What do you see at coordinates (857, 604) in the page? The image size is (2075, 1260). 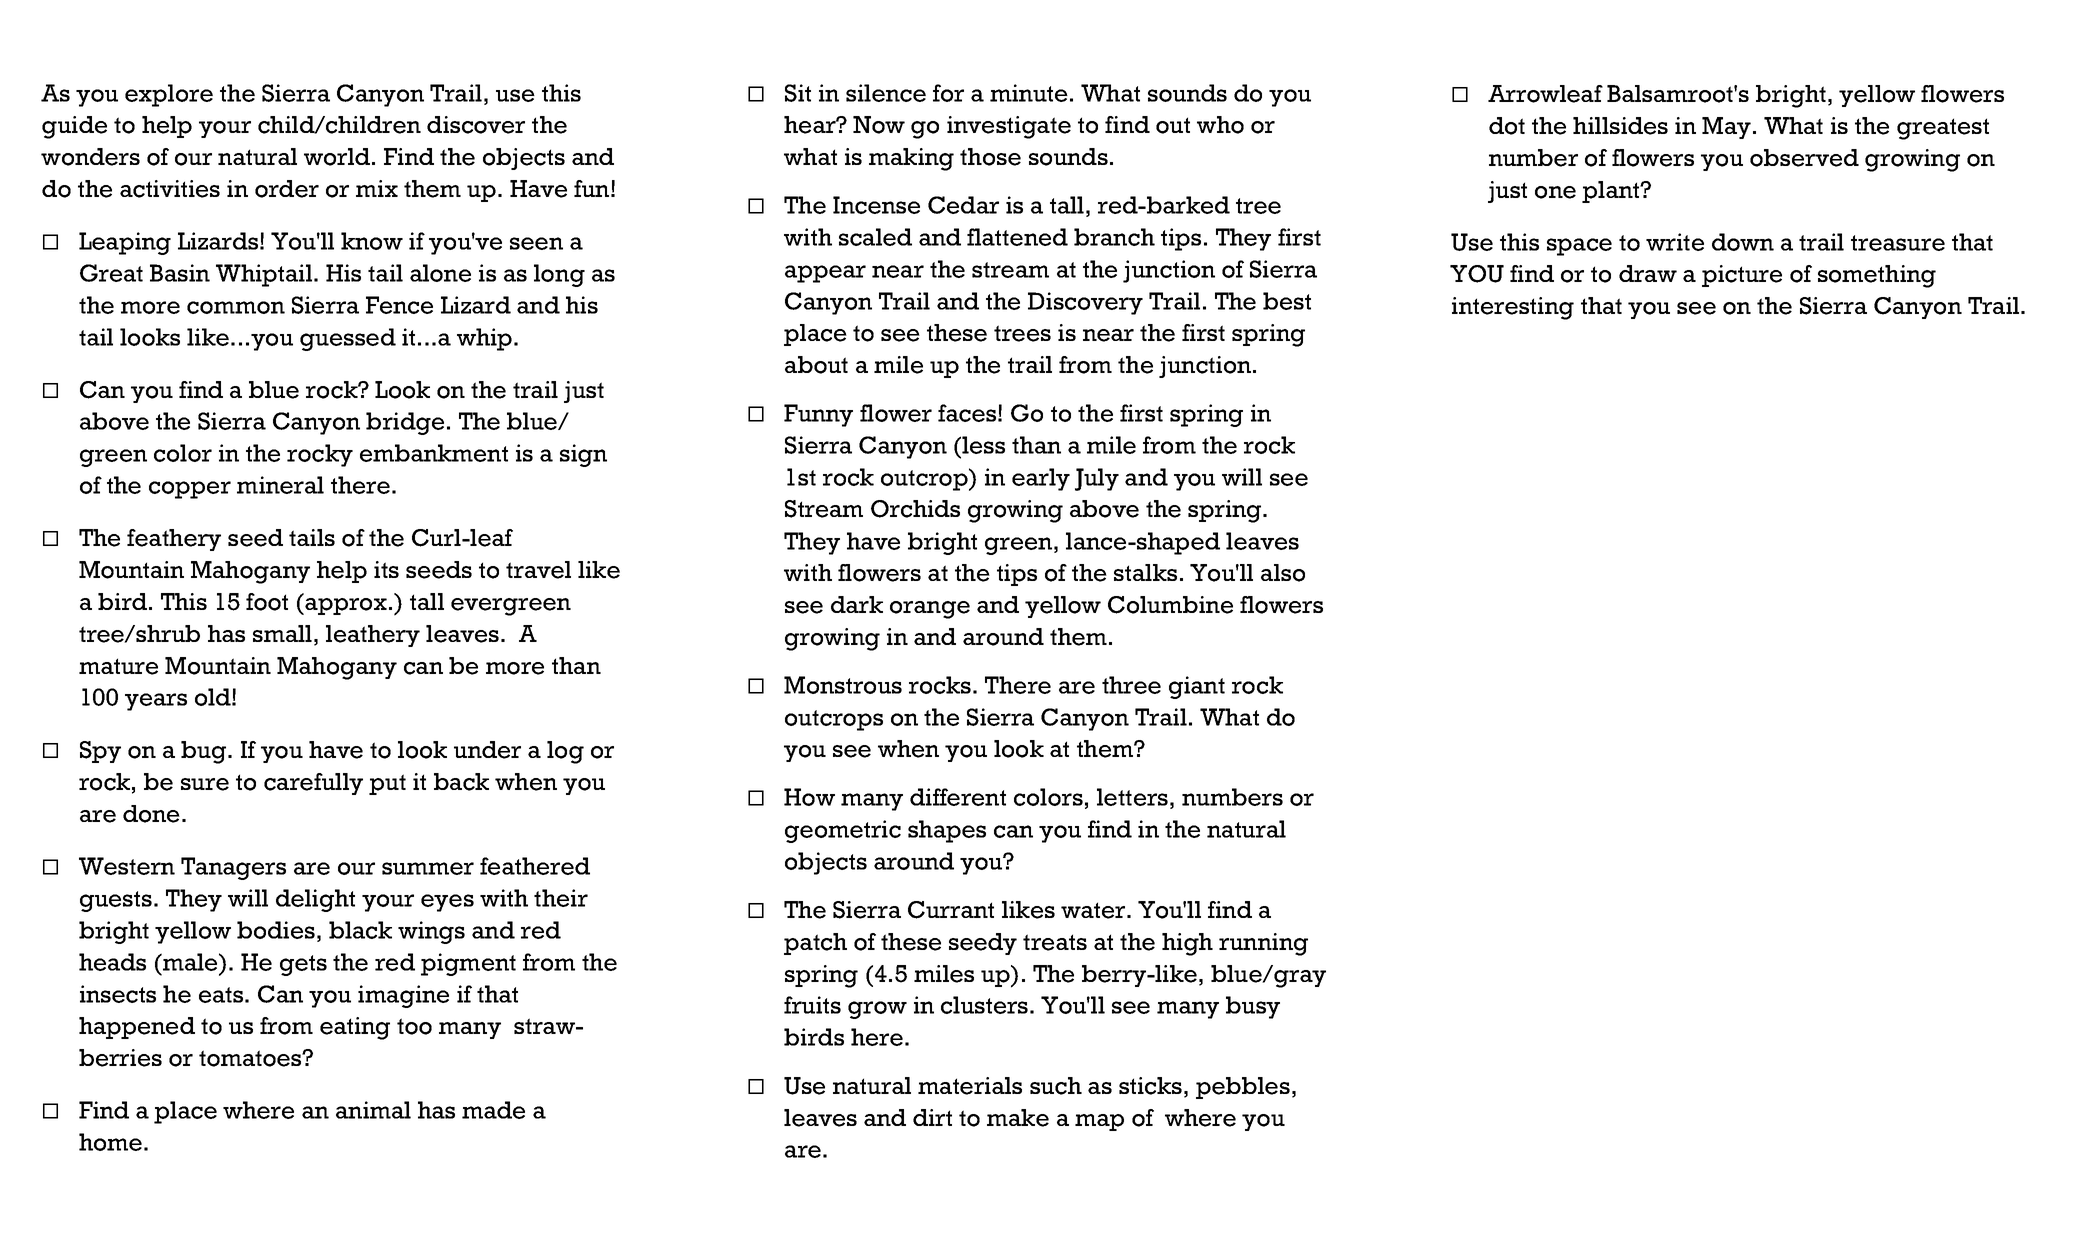 I see `dark` at bounding box center [857, 604].
